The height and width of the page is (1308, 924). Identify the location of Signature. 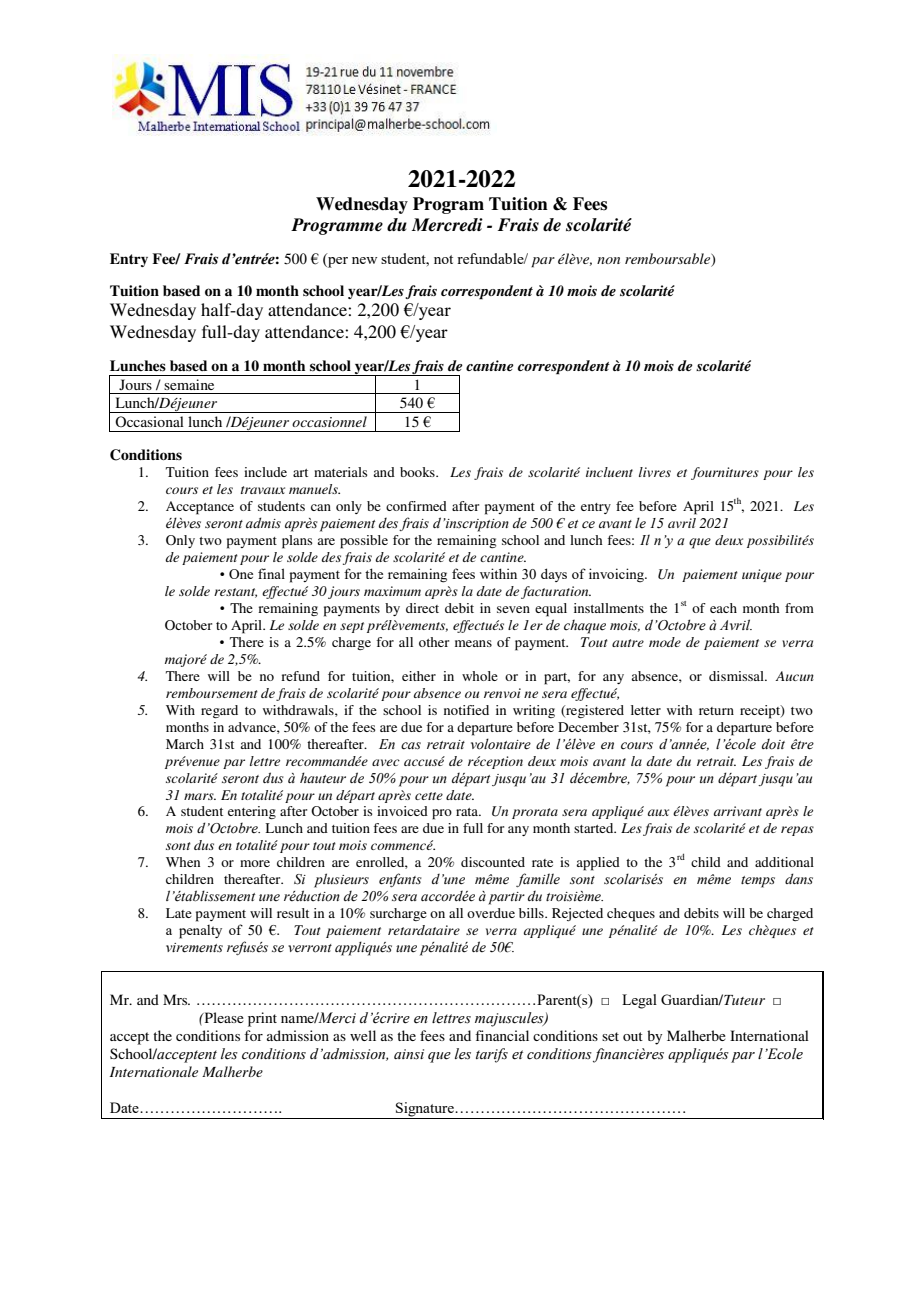
(426, 1109).
